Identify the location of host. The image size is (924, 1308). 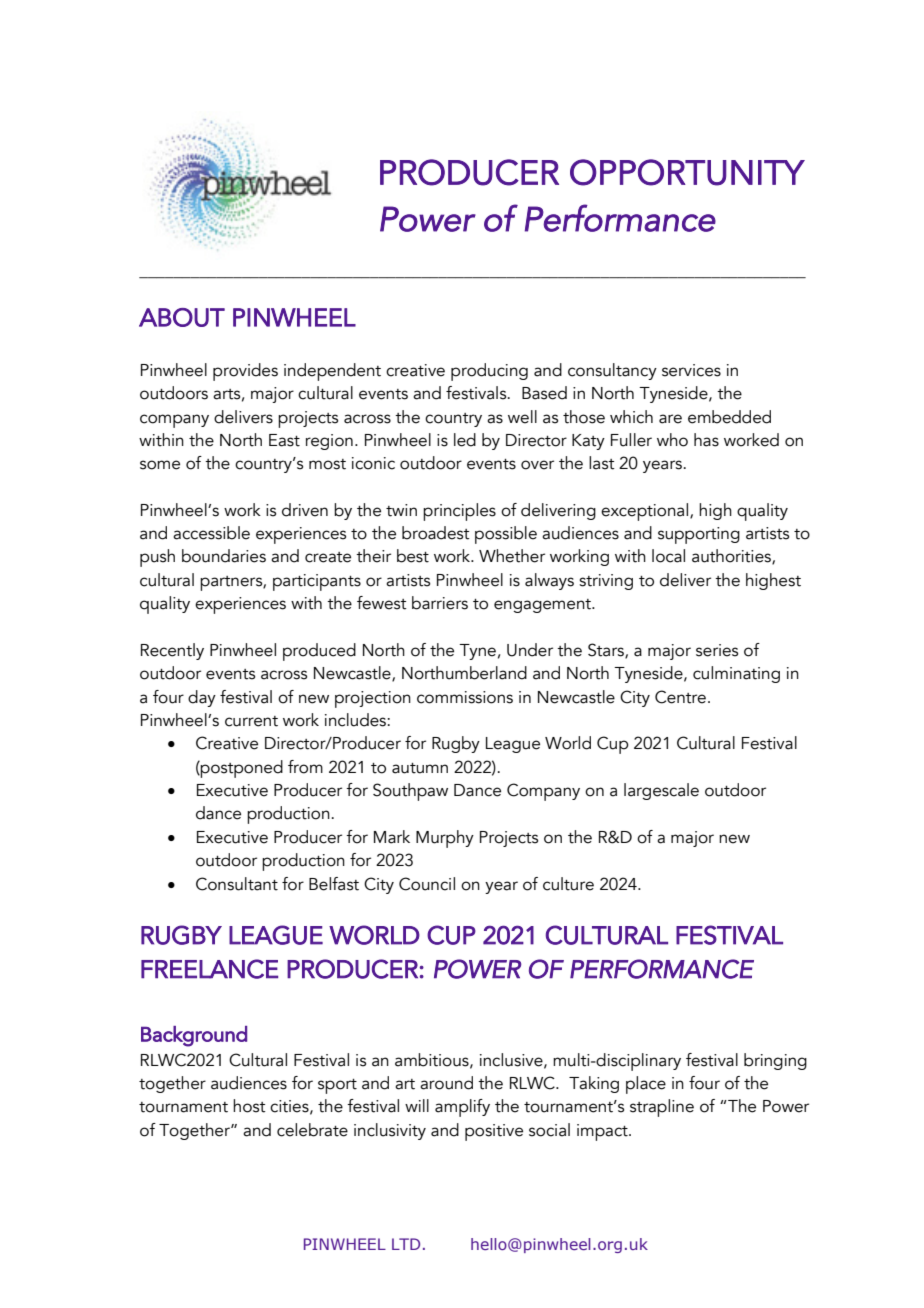
(249, 1106).
